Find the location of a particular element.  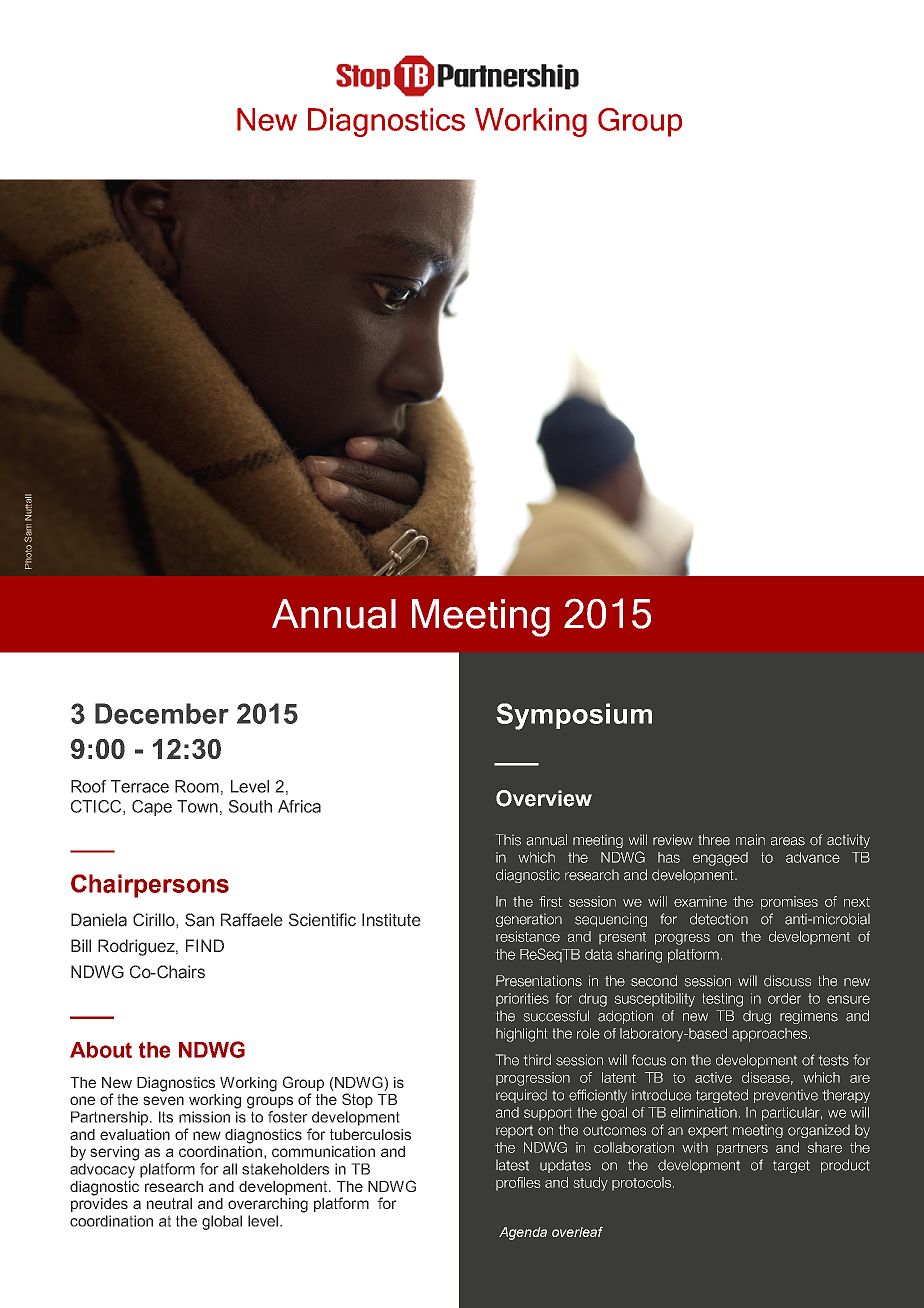

Annual is located at coordinates (334, 614).
